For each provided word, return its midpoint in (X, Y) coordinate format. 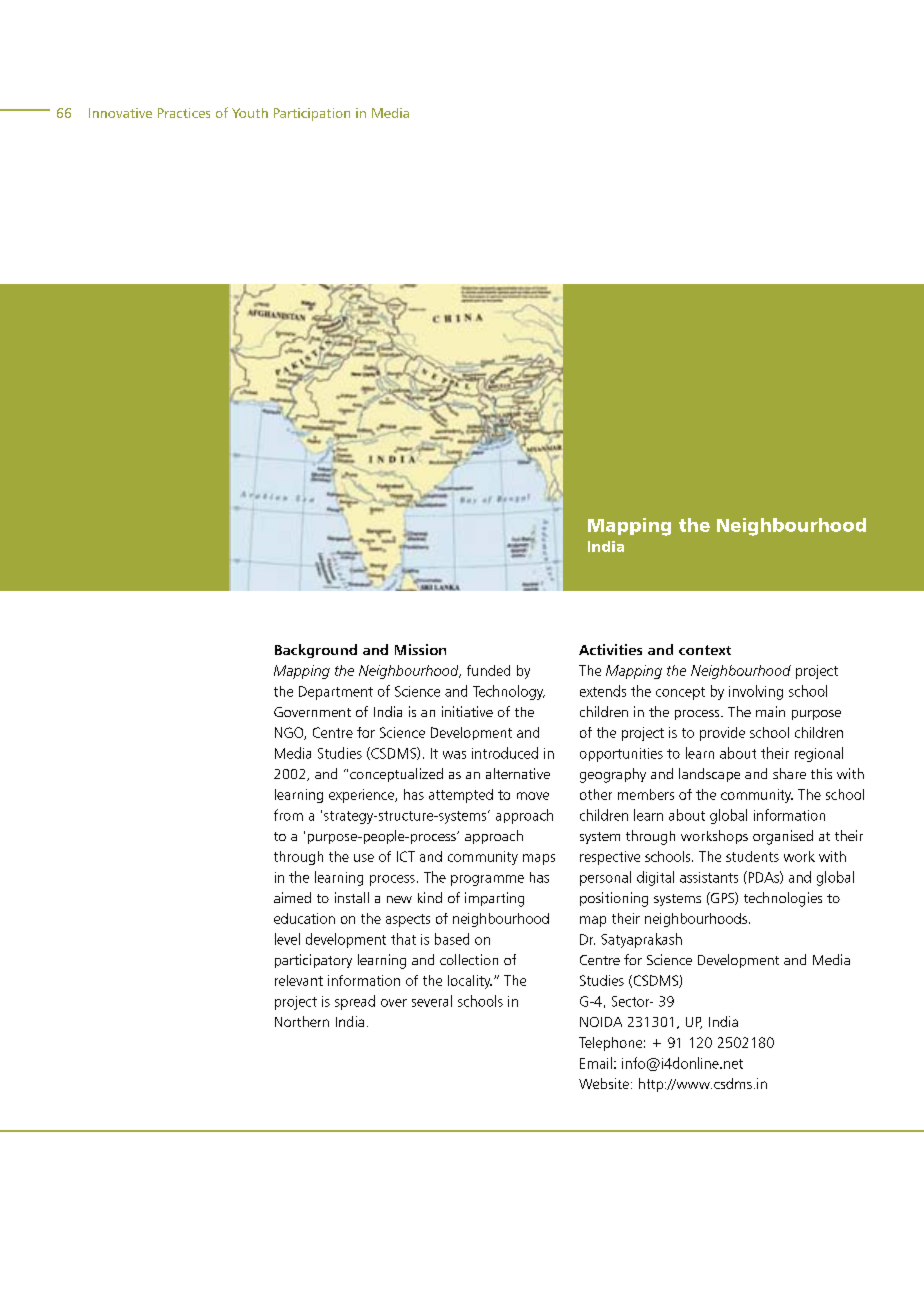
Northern (302, 1021)
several (432, 1001)
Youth (250, 113)
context (705, 650)
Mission (420, 649)
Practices (184, 113)
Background (316, 651)
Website (604, 1083)
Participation (312, 114)
